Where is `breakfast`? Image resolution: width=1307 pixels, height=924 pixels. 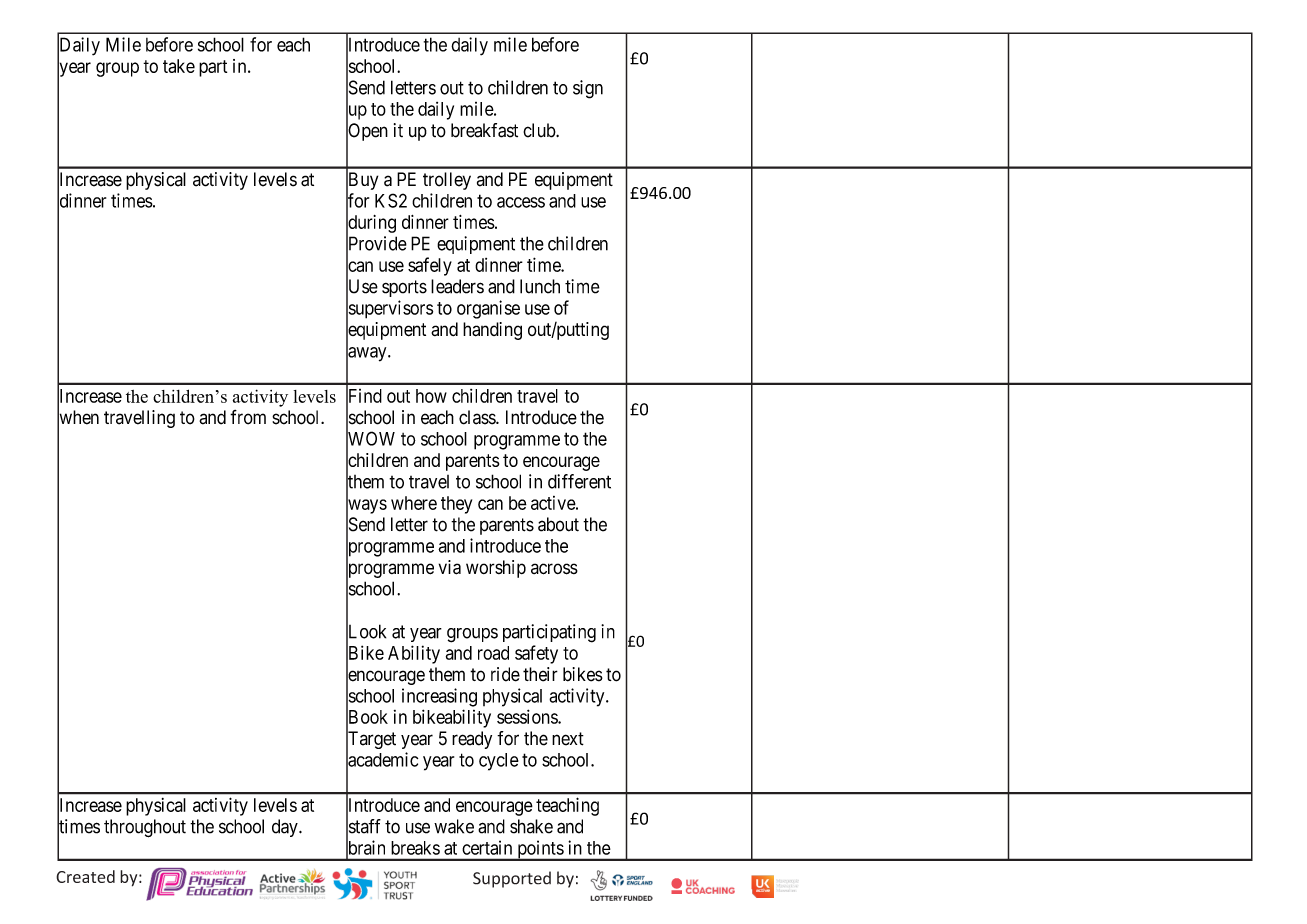
breakfast is located at coordinates (484, 130).
